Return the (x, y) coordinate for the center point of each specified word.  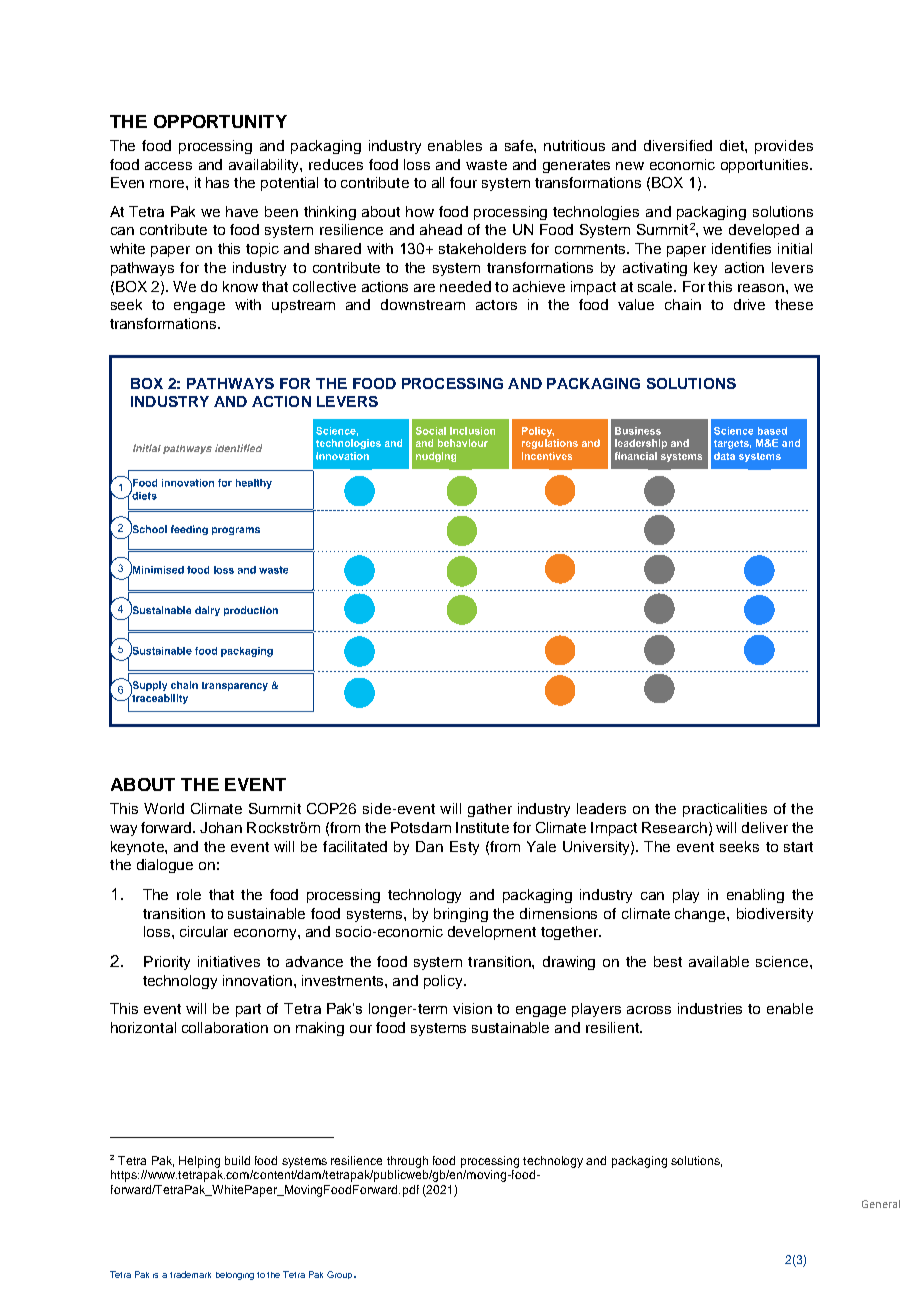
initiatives (229, 961)
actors (496, 305)
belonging (235, 1276)
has (217, 182)
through (407, 1162)
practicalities (725, 810)
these (794, 304)
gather (490, 810)
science (783, 961)
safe (520, 145)
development (492, 933)
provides (784, 147)
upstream (303, 306)
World (164, 808)
